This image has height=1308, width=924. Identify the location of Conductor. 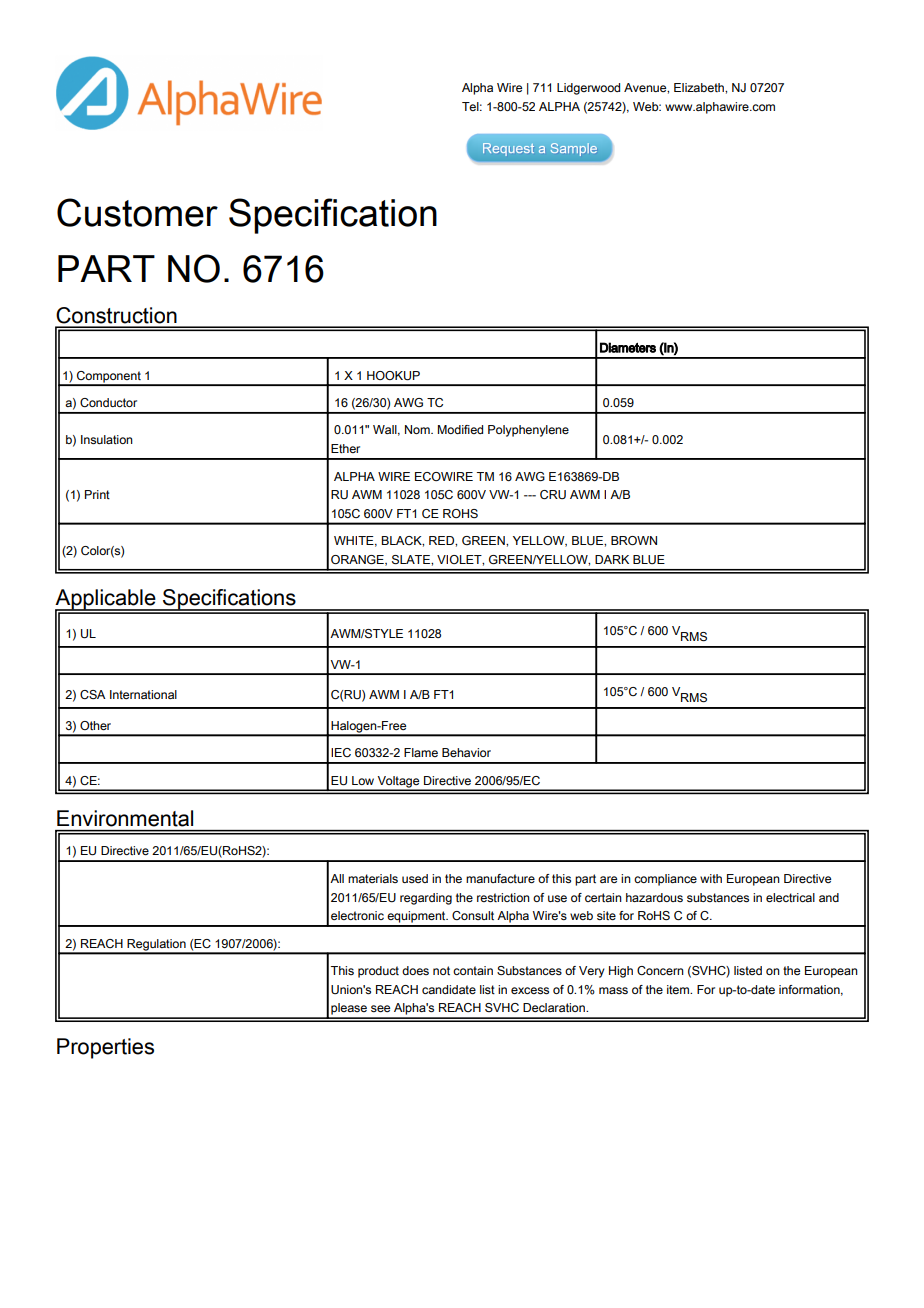
(108, 402).
